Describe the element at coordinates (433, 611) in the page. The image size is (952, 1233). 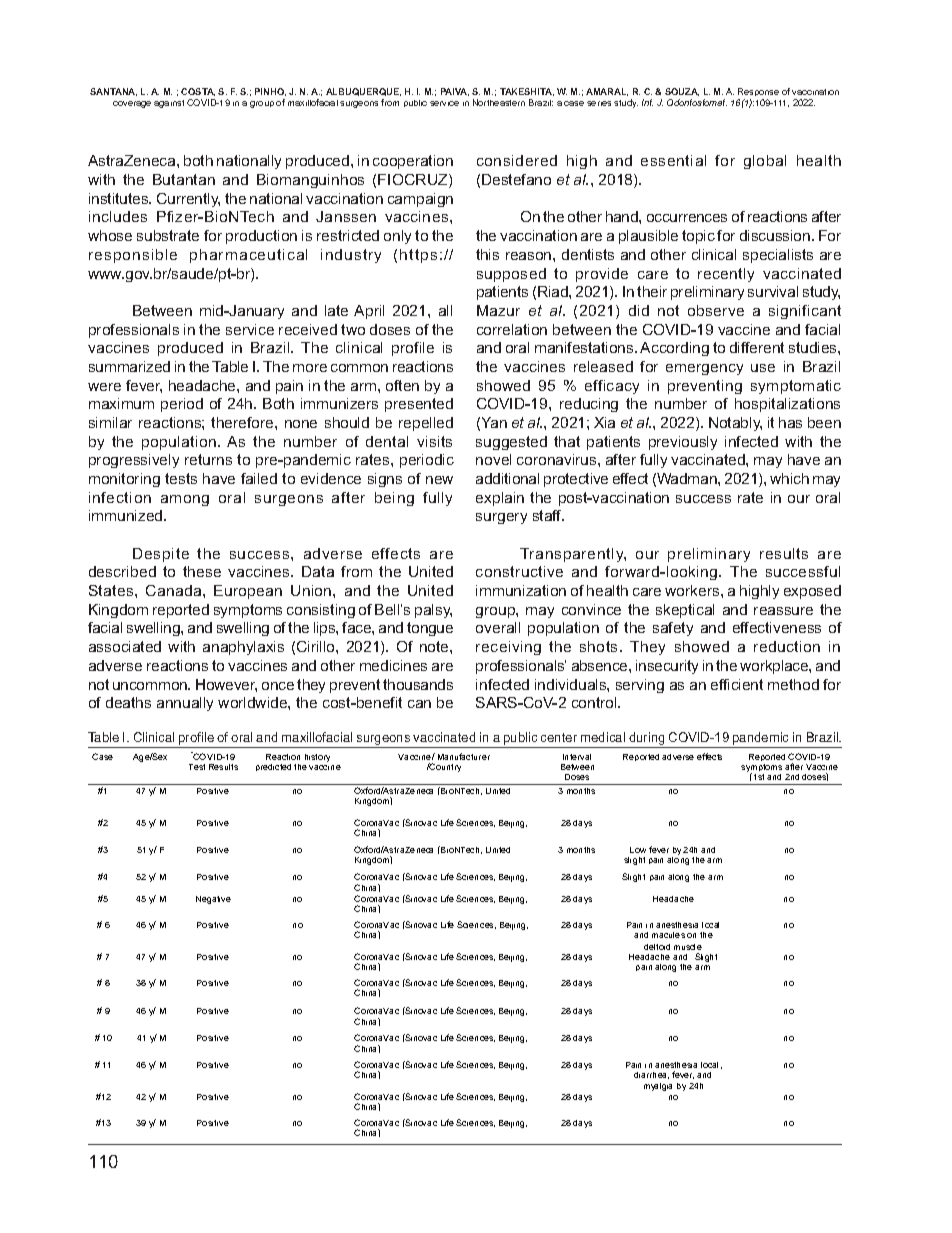
I see `palsy` at that location.
